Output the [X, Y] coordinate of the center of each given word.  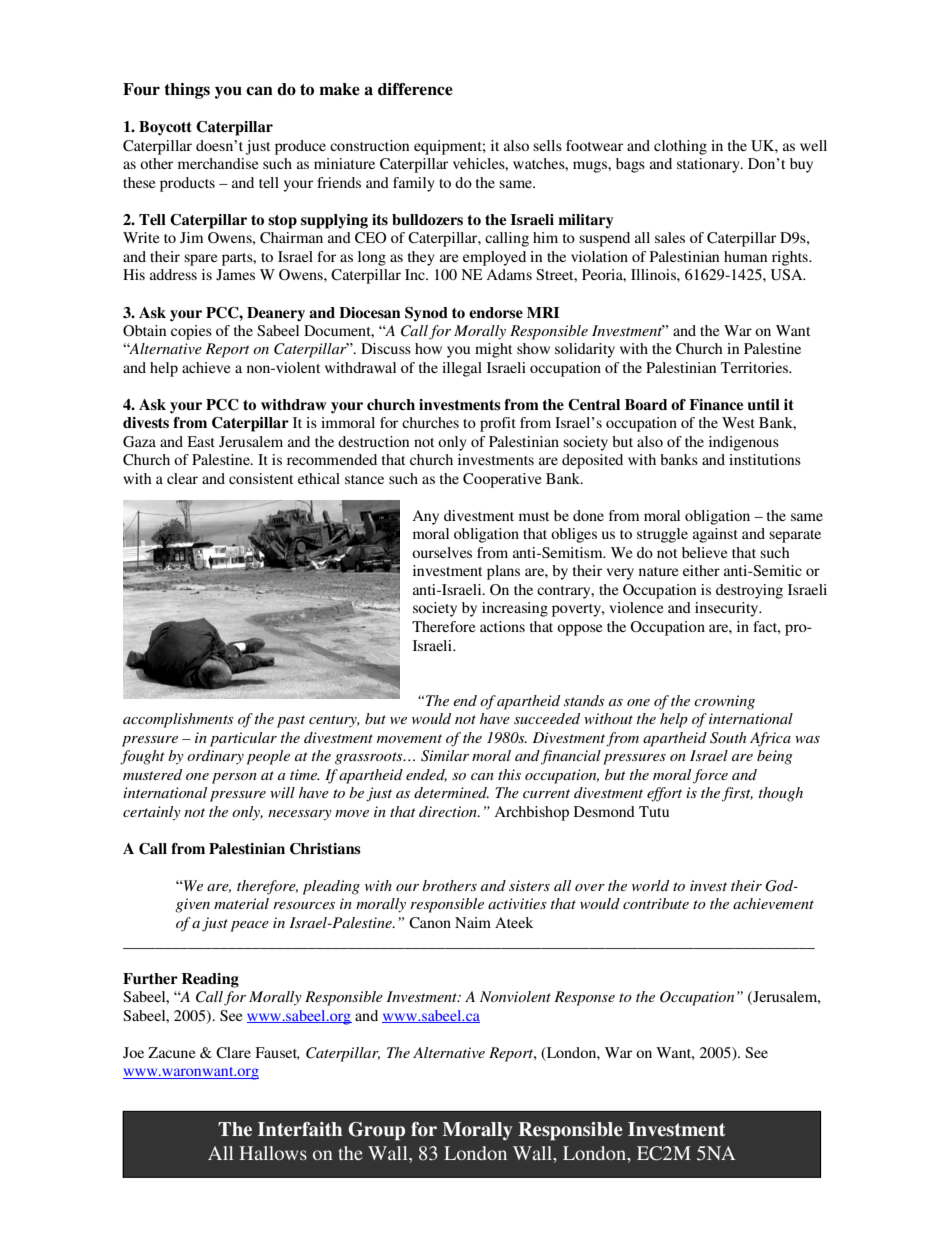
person [234, 778]
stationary [709, 165]
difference [415, 89]
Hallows [273, 1153]
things [187, 91]
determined [451, 792]
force [710, 776]
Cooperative [502, 480]
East [201, 441]
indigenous [744, 443]
